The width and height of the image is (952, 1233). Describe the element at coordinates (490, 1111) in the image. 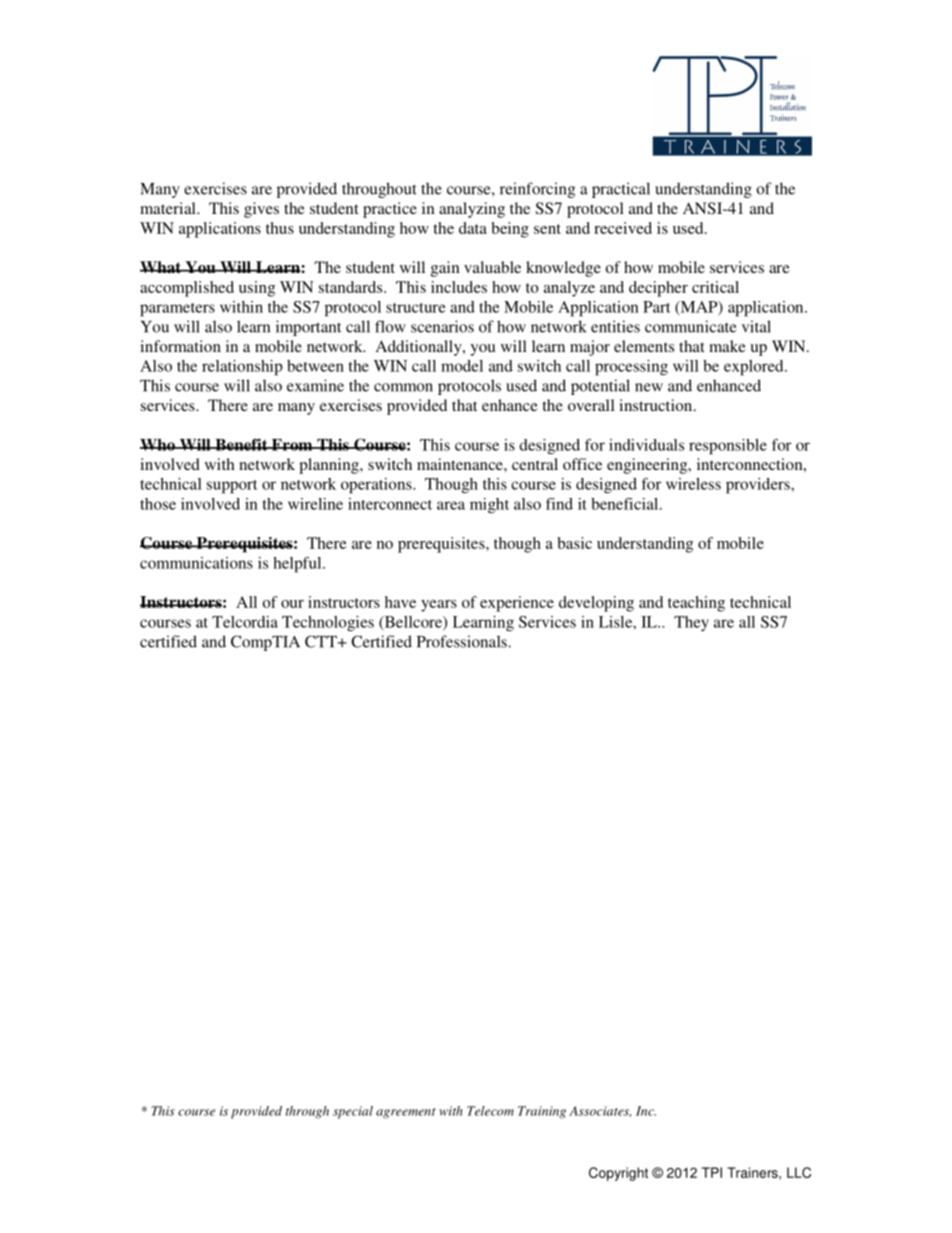

I see `Telecom` at that location.
